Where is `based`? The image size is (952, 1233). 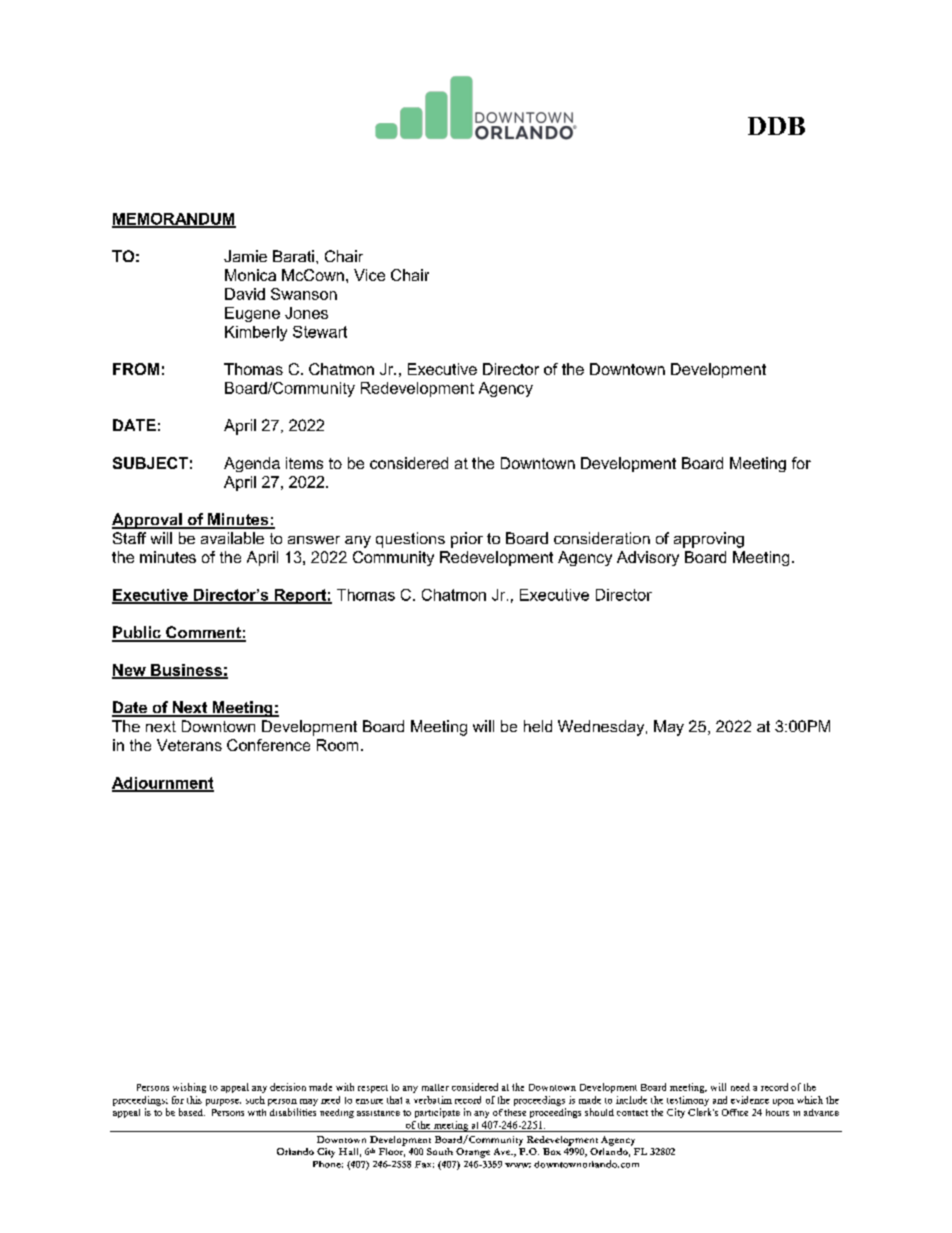
based is located at coordinates (192, 1112).
